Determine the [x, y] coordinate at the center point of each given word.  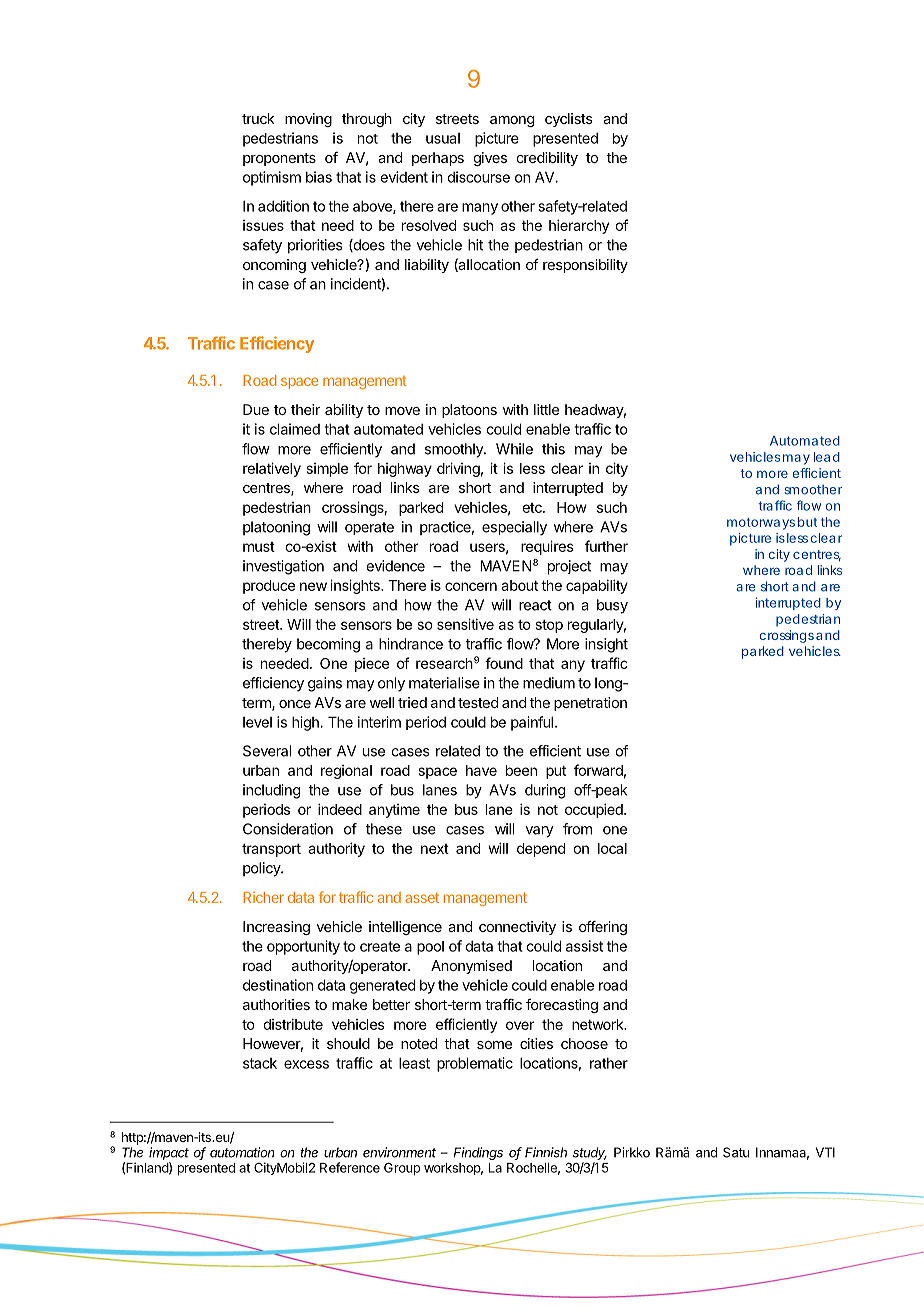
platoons [469, 411]
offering [603, 928]
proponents [279, 159]
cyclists [569, 120]
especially [514, 528]
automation [242, 1152]
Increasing [276, 928]
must [259, 547]
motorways [761, 524]
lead [827, 457]
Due [256, 409]
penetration [590, 704]
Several [267, 751]
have [481, 770]
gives [490, 159]
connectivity [517, 928]
